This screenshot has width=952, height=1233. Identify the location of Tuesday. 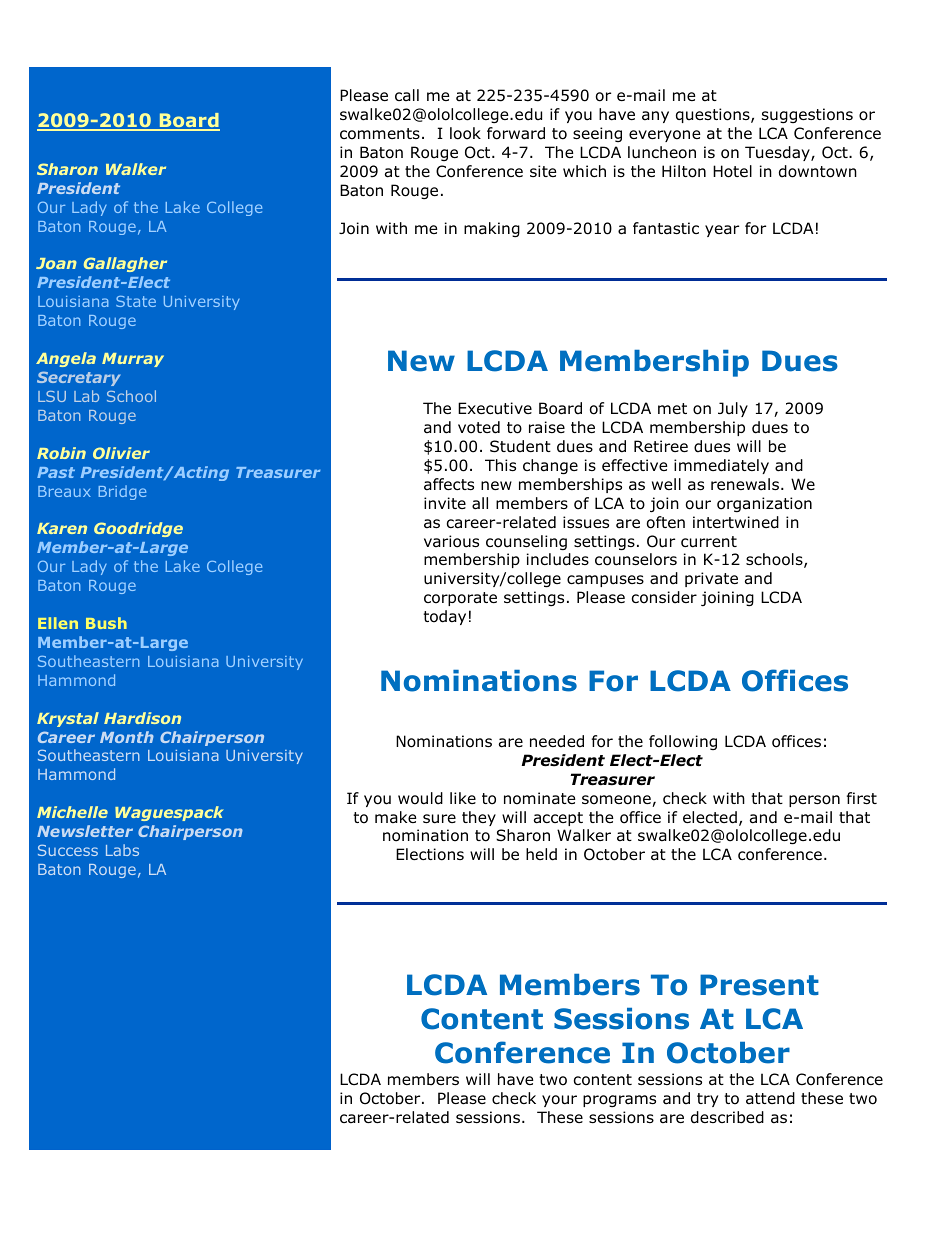
(778, 153).
